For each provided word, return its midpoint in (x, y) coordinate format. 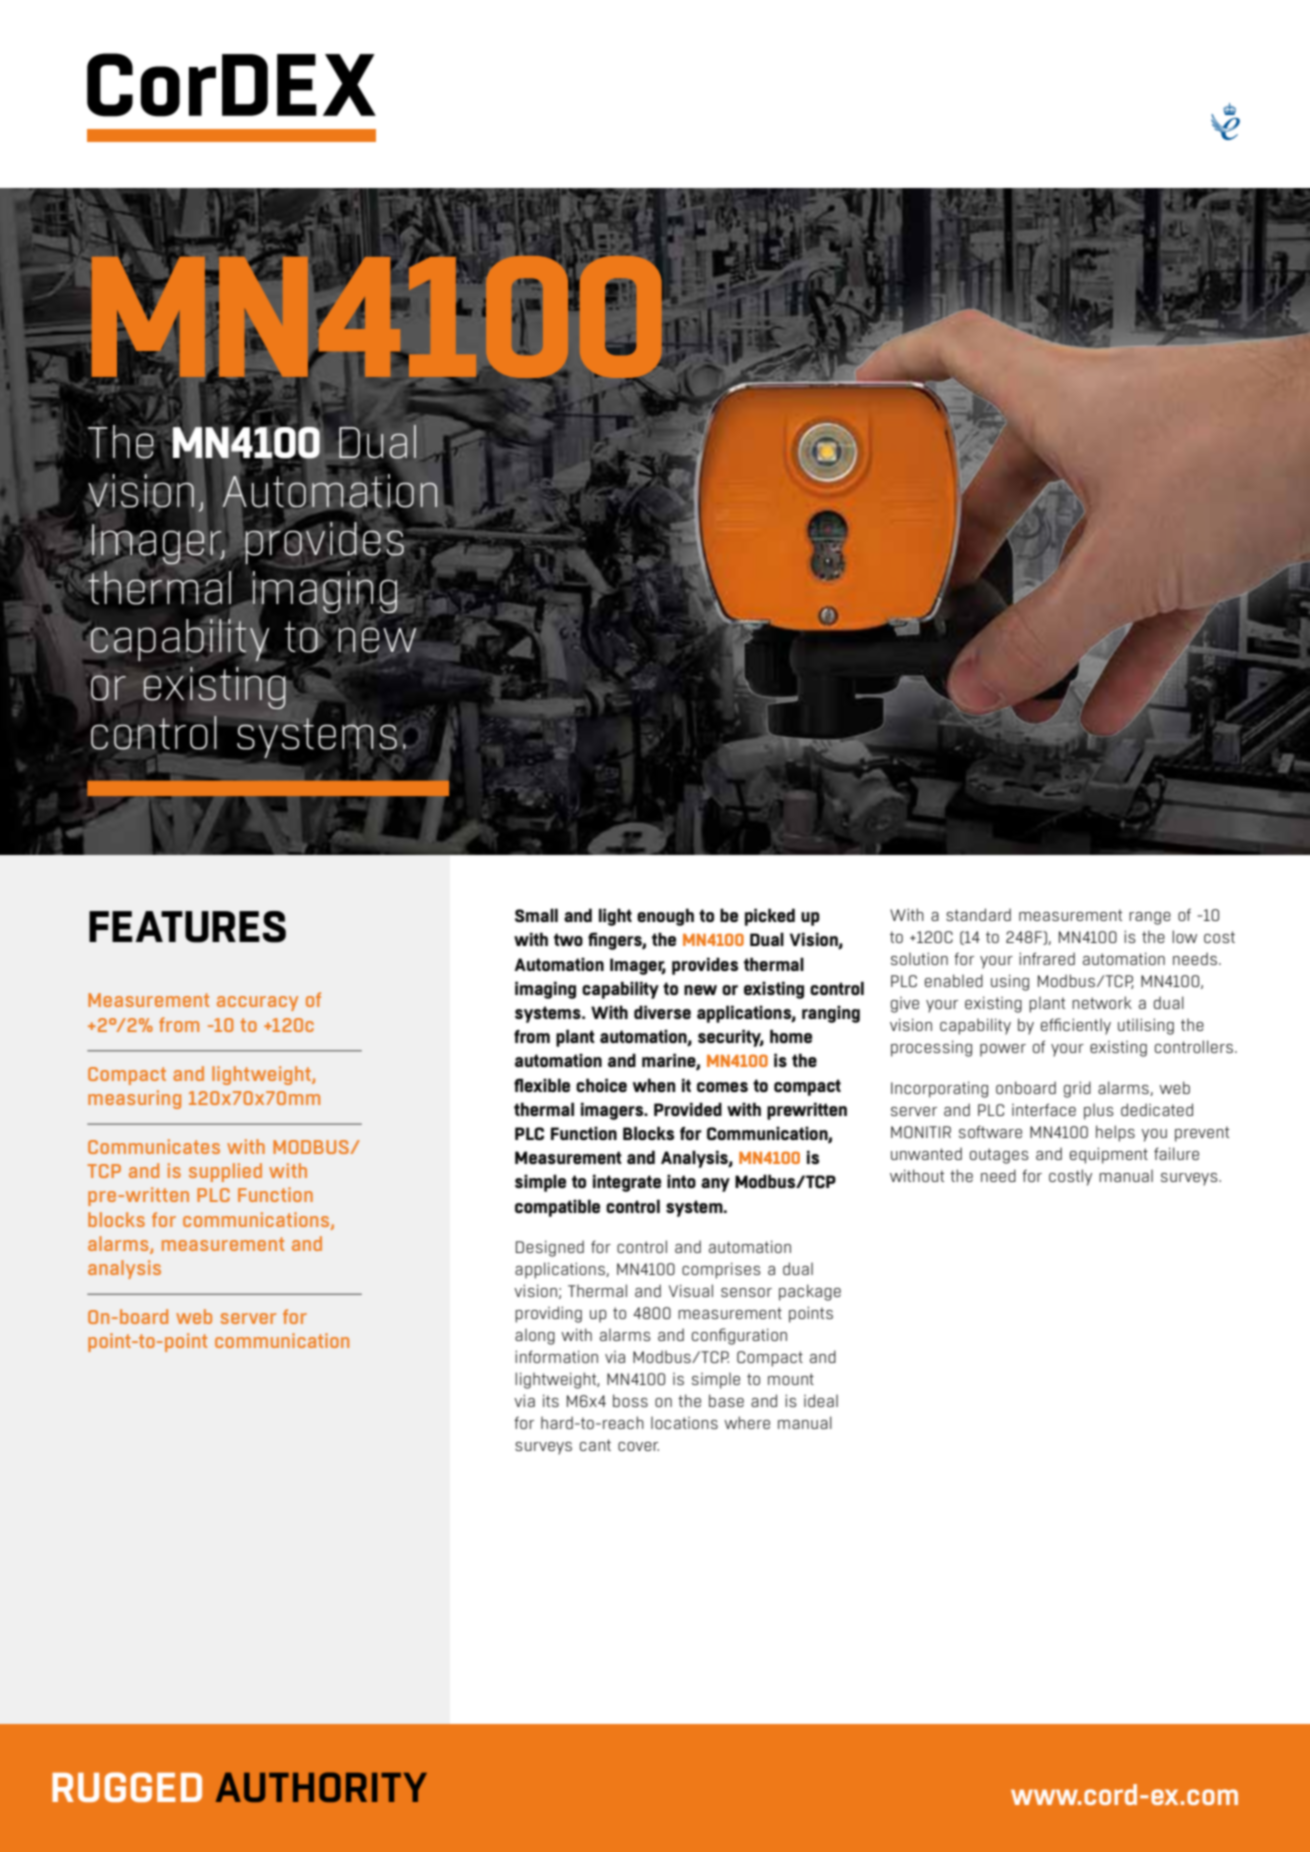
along (535, 1336)
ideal (821, 1400)
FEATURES (187, 927)
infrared (1047, 958)
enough (665, 917)
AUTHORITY (321, 1787)
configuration (739, 1336)
